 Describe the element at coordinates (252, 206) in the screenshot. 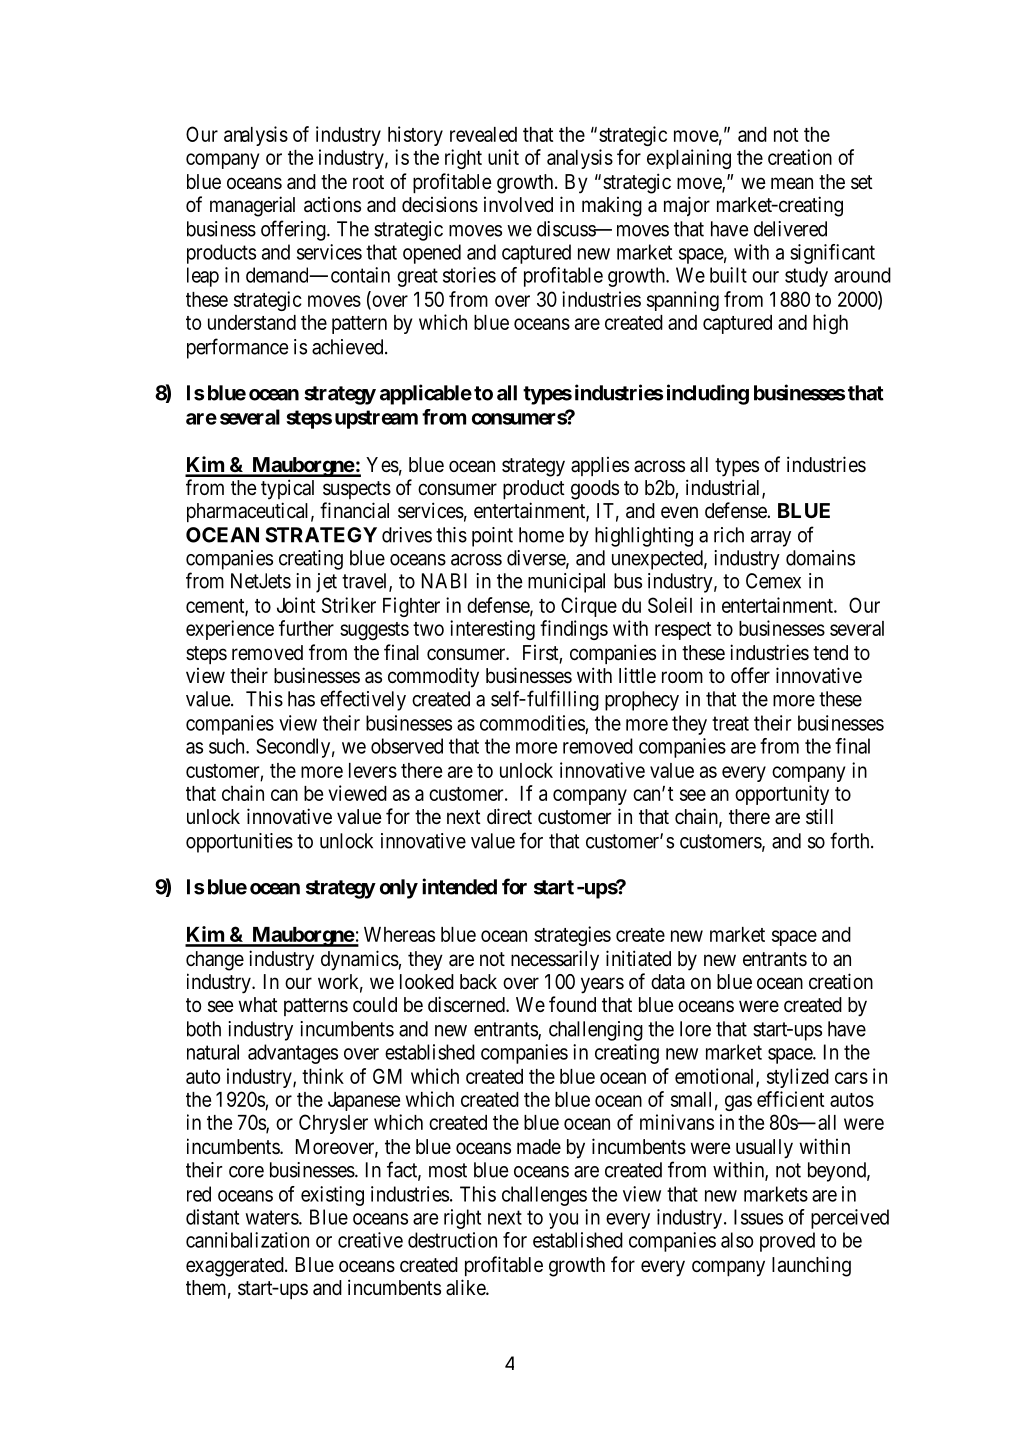

I see `managerial` at that location.
